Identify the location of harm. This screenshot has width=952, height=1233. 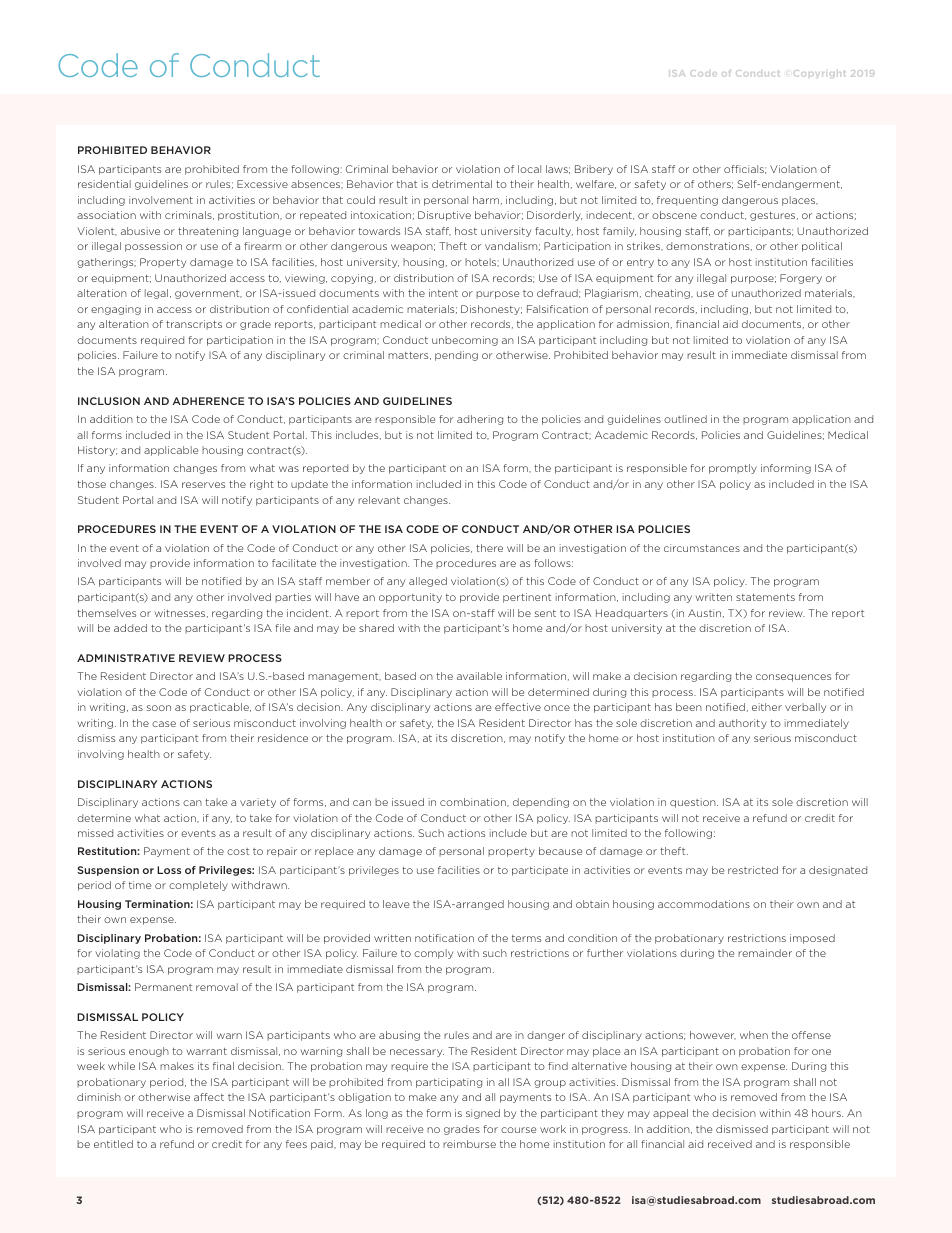
(486, 200).
